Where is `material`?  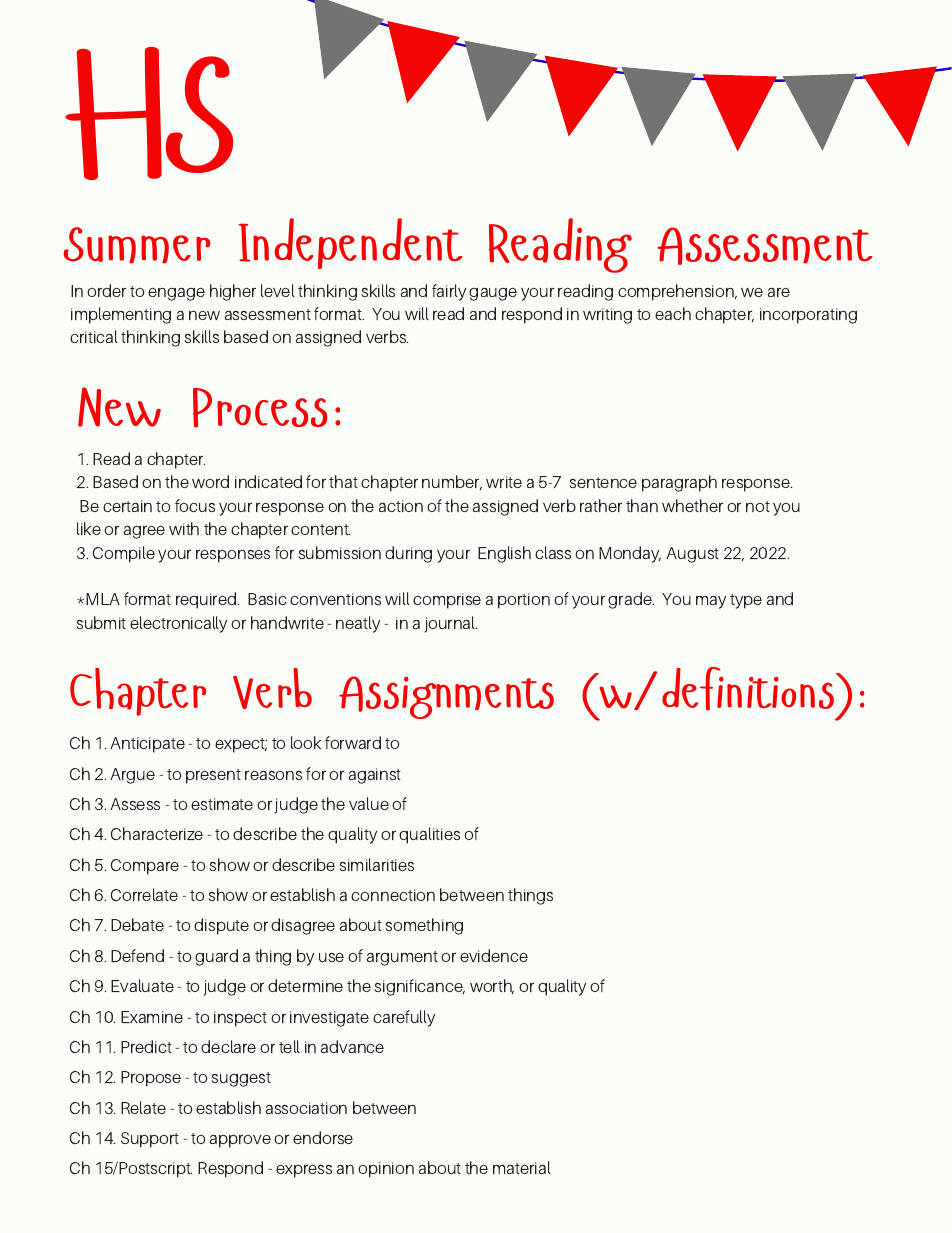
material is located at coordinates (522, 1167).
